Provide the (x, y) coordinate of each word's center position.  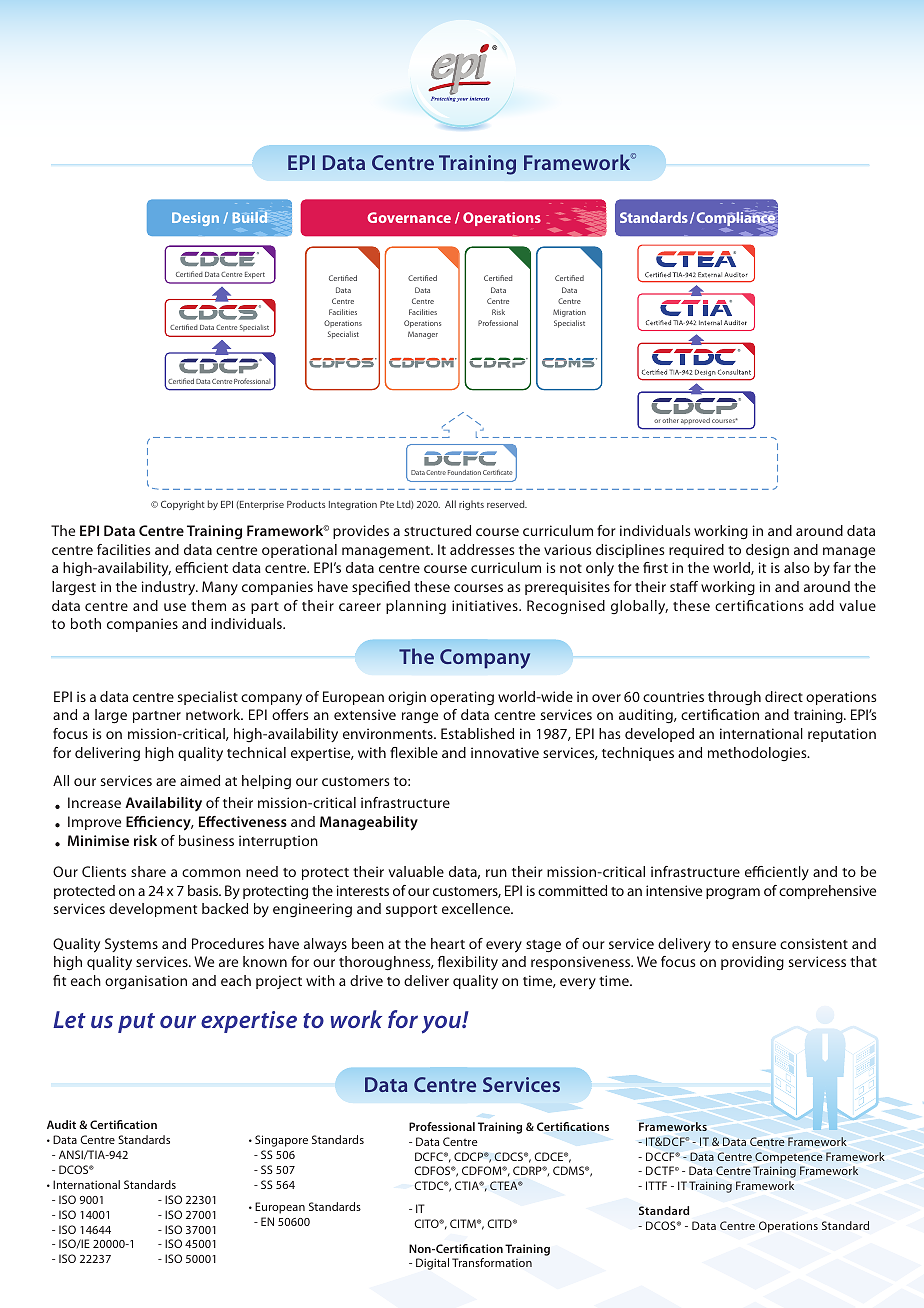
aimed (200, 780)
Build (249, 217)
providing (752, 963)
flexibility (468, 963)
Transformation (492, 1262)
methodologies (758, 754)
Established (477, 733)
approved (695, 421)
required (696, 551)
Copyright (183, 505)
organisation (146, 982)
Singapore (281, 1141)
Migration (569, 313)
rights (471, 505)
